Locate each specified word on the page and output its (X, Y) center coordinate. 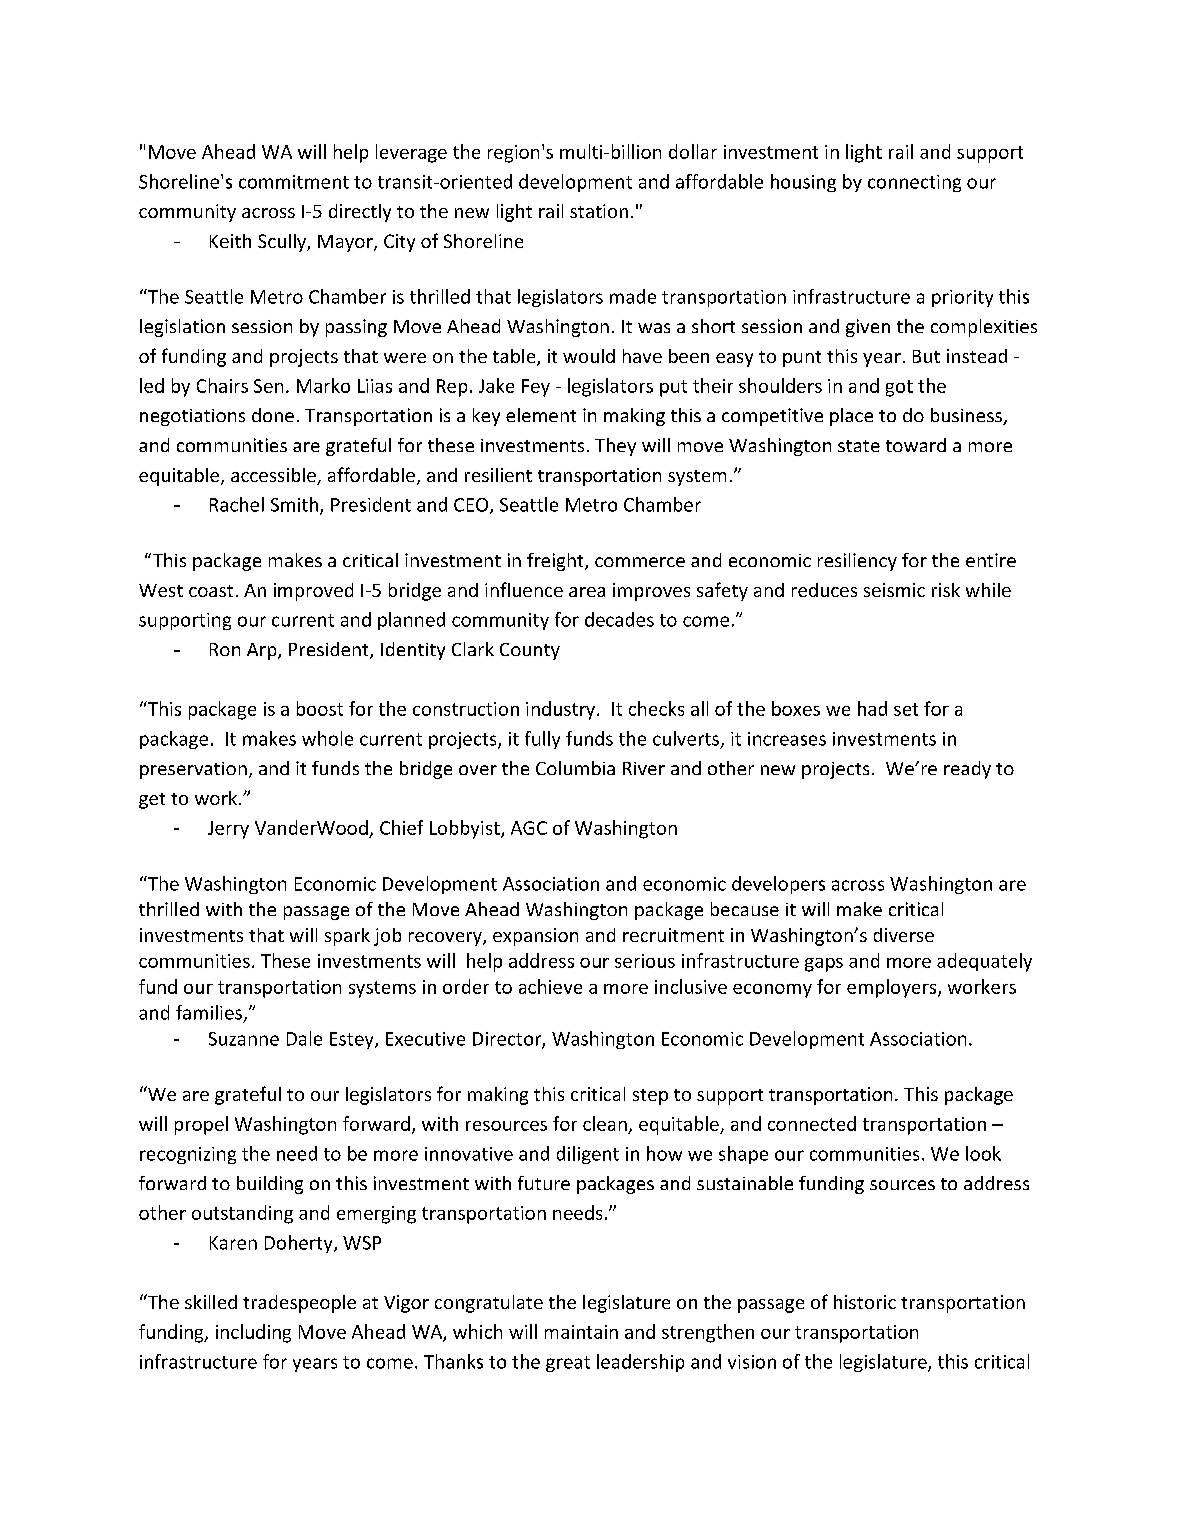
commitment (294, 182)
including (253, 1333)
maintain (581, 1332)
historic (865, 1302)
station (599, 211)
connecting (914, 183)
